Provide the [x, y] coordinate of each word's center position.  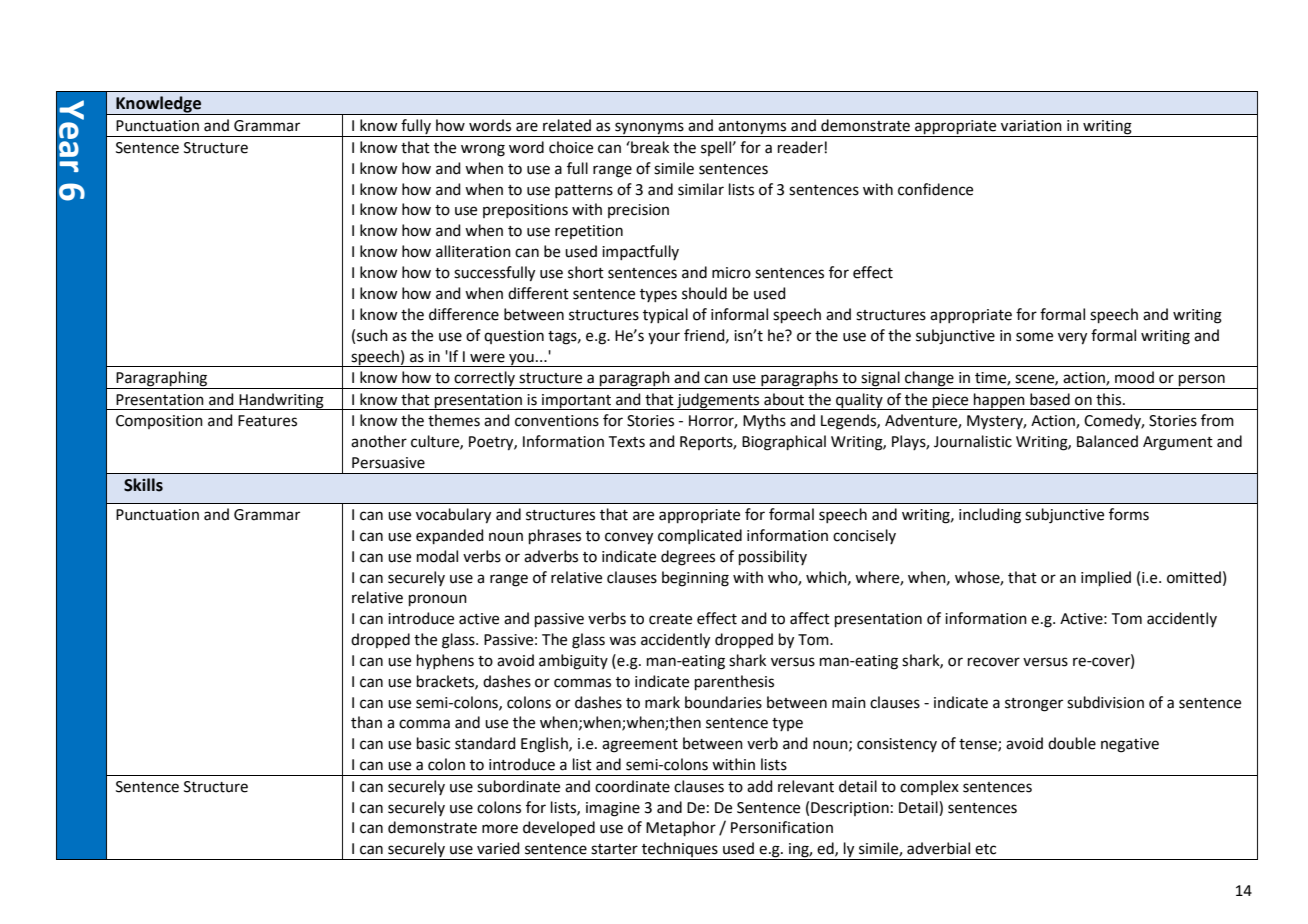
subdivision [1105, 702]
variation [1031, 126]
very [1072, 338]
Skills [143, 485]
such [372, 335]
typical [665, 315]
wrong [483, 150]
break [649, 147]
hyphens [445, 662]
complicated [700, 536]
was [622, 641]
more [500, 829]
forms [1129, 514]
